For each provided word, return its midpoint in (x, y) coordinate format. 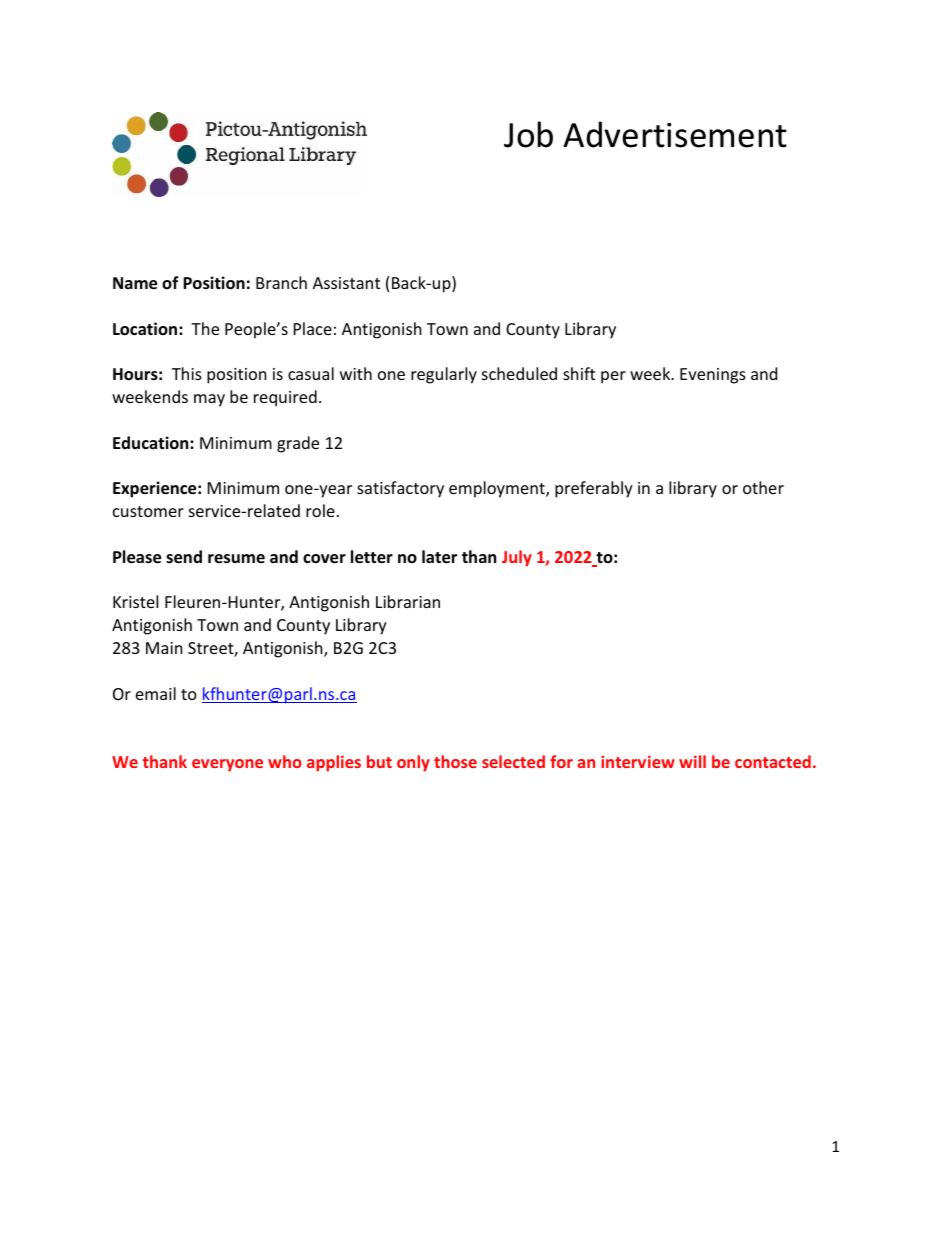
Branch (281, 282)
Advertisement (675, 134)
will (692, 761)
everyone (227, 765)
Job (528, 134)
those (455, 761)
